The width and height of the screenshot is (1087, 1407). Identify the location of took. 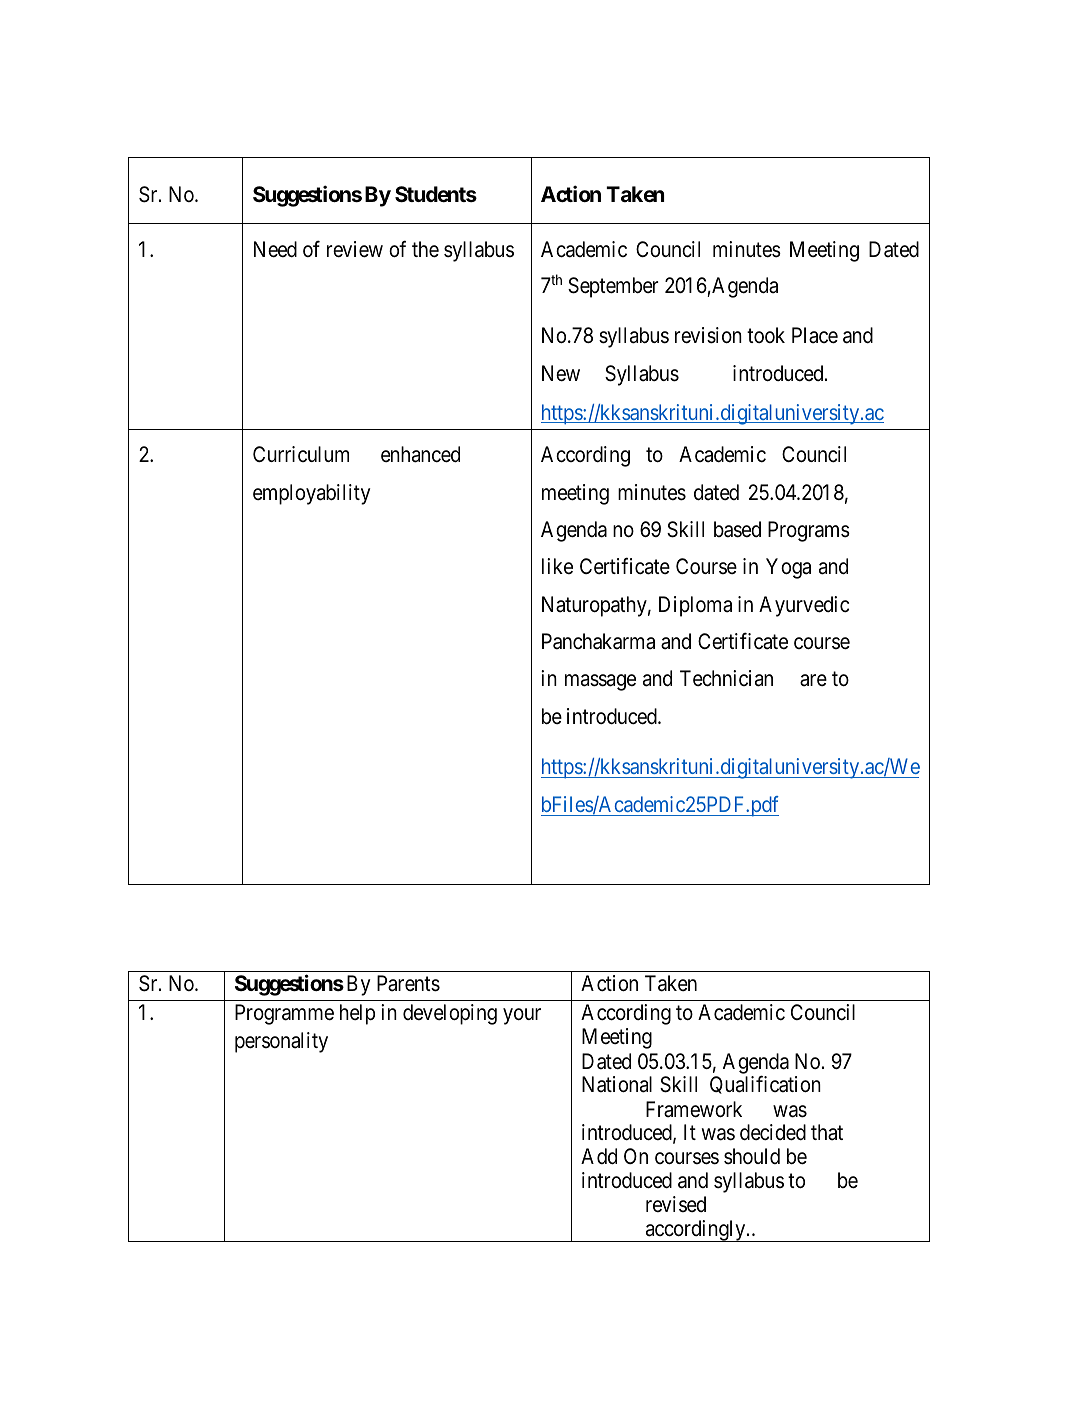
(766, 335).
